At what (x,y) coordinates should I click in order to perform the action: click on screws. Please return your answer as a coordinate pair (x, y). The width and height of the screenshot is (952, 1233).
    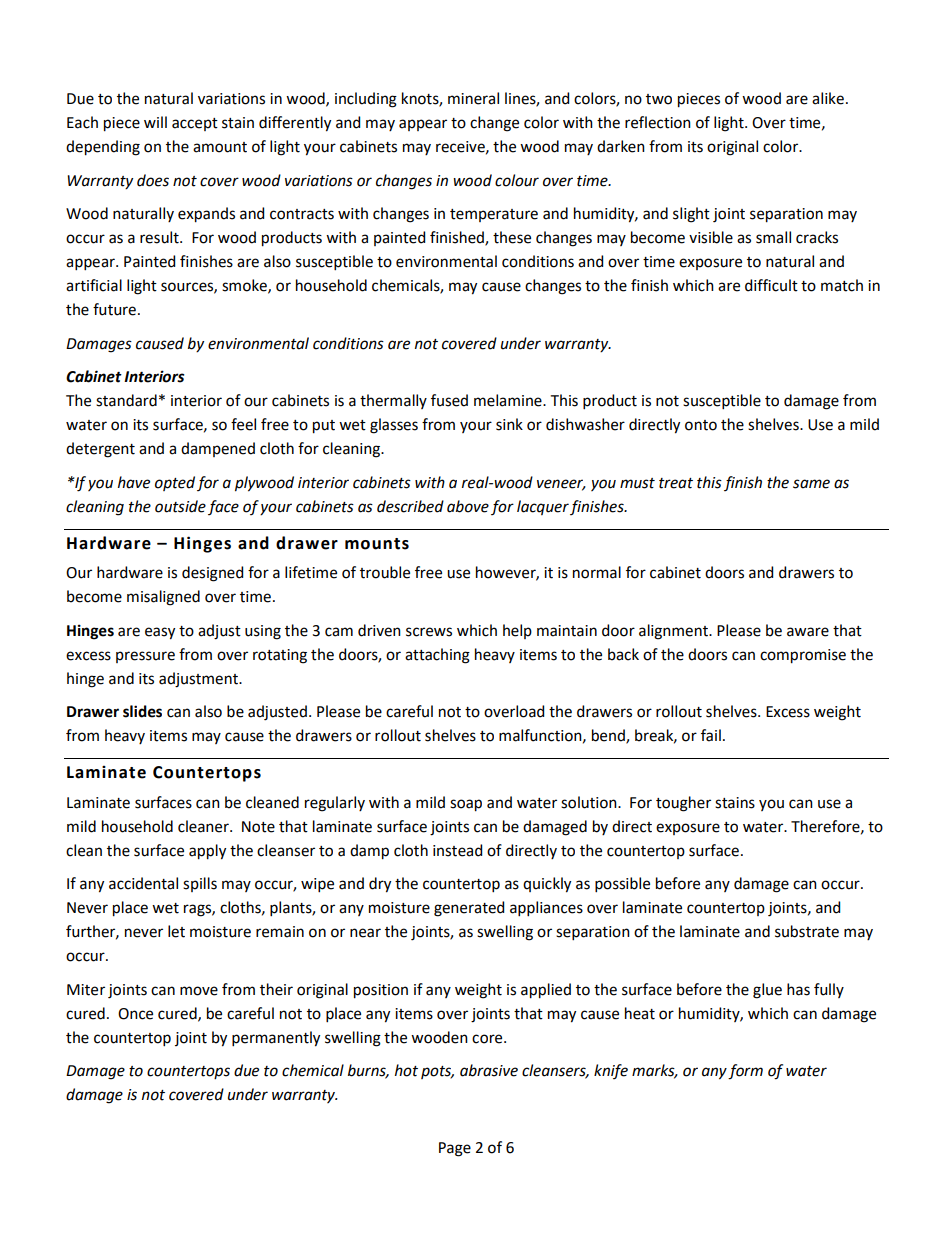
    Looking at the image, I should click on (429, 632).
